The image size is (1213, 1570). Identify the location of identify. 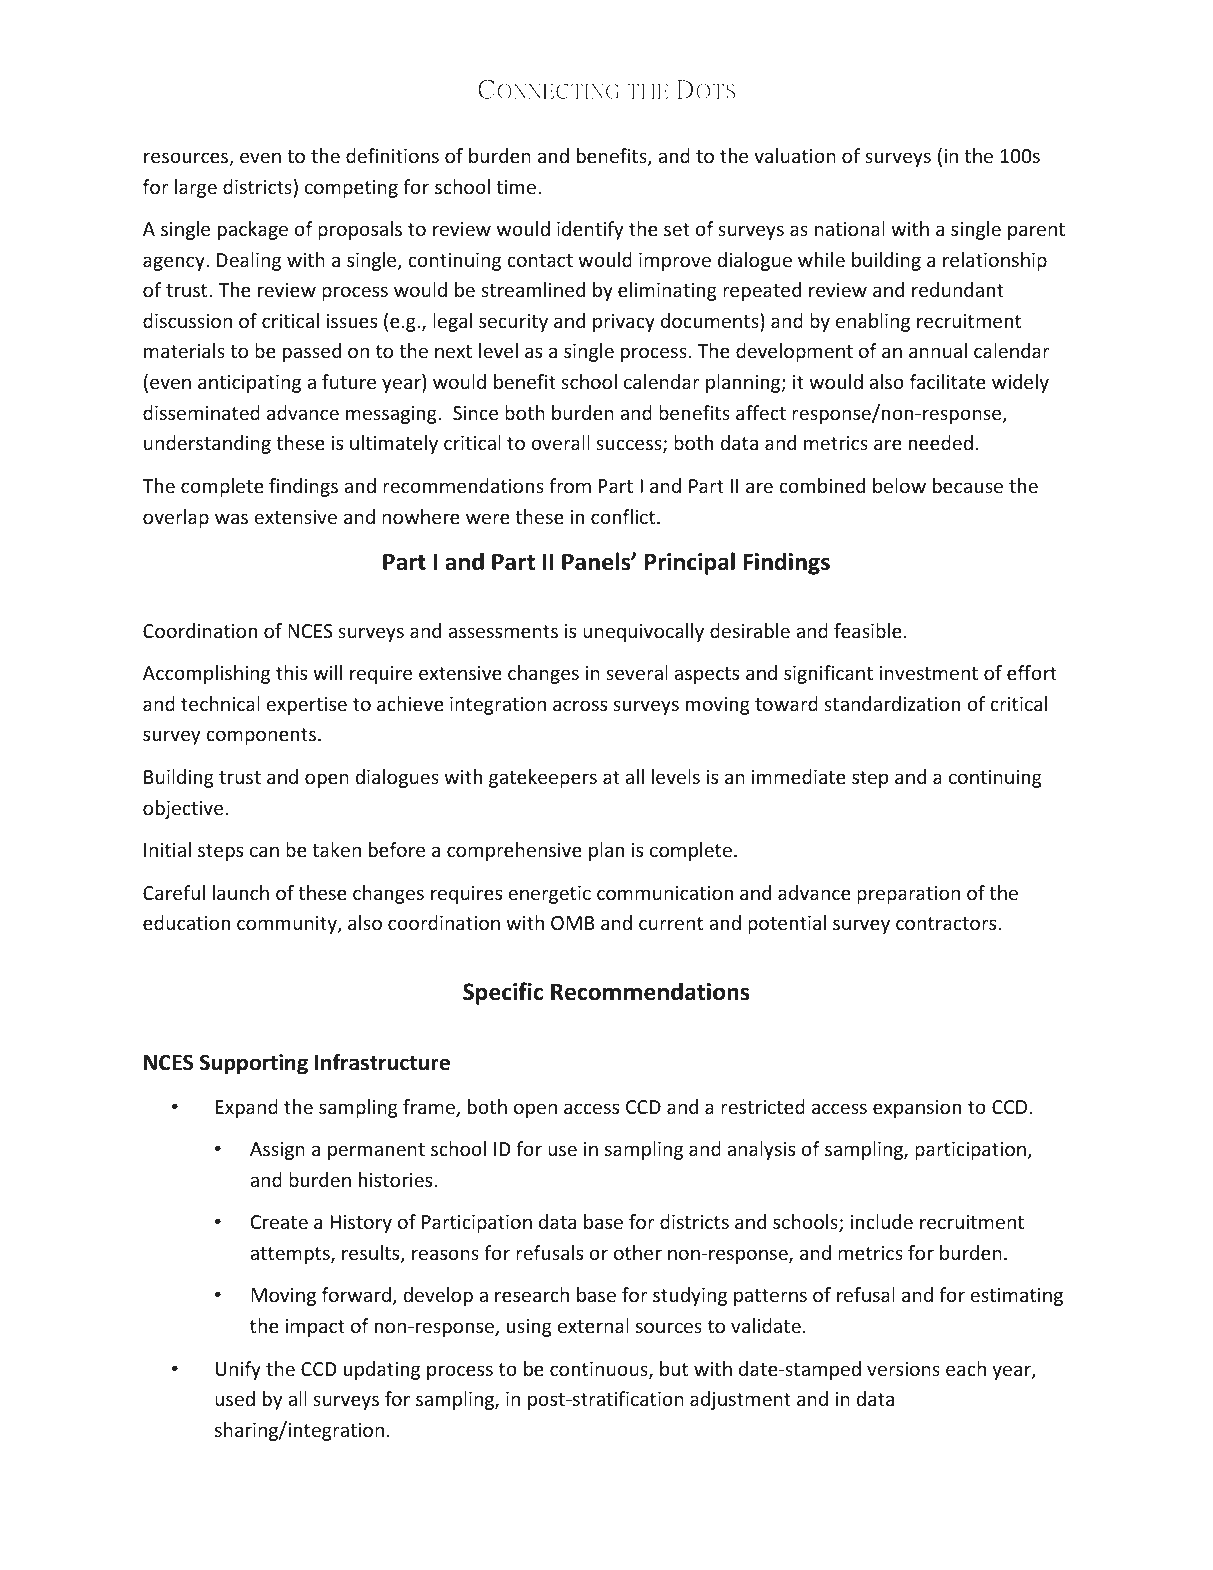
(590, 230).
